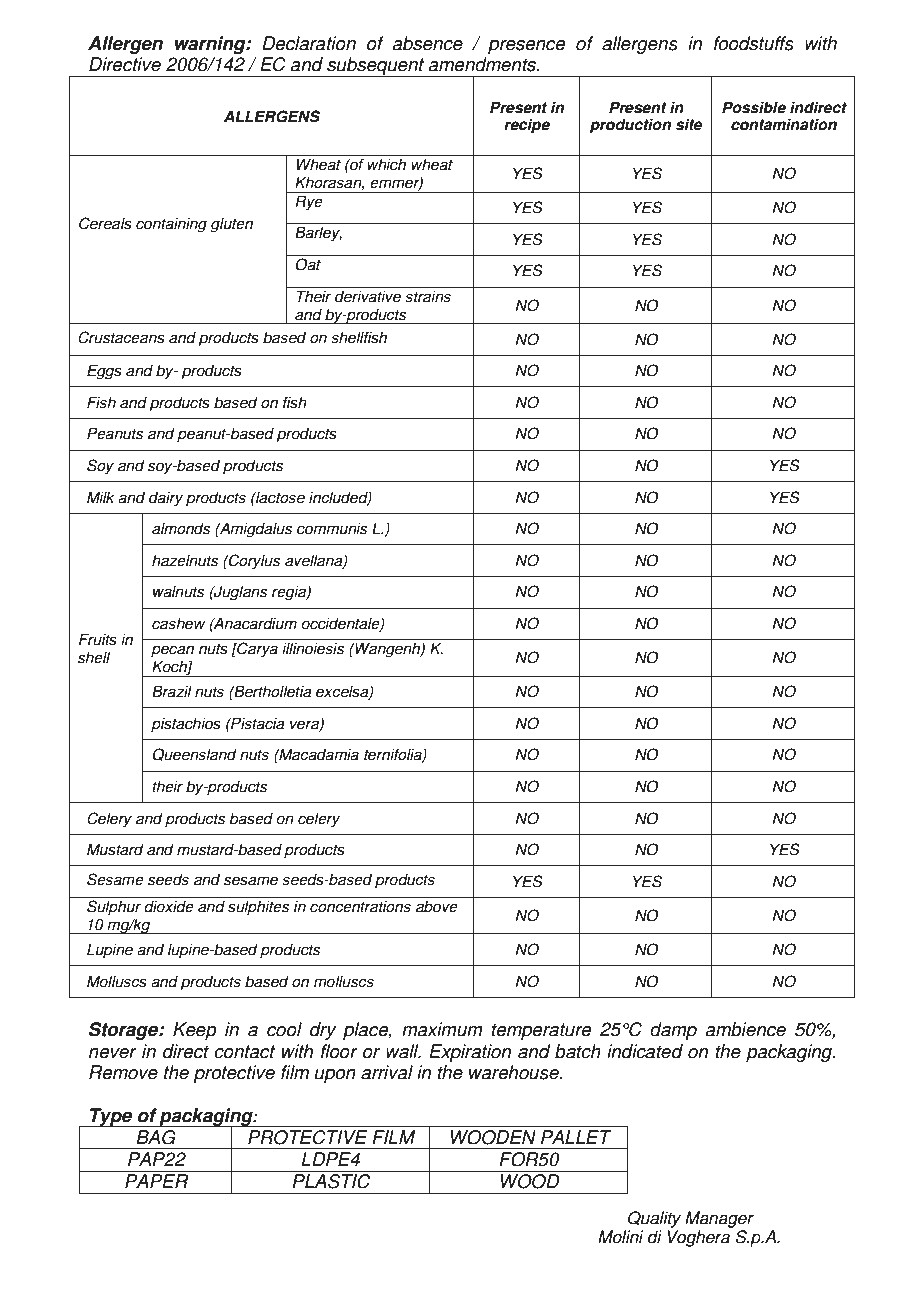  I want to click on communis, so click(332, 528).
